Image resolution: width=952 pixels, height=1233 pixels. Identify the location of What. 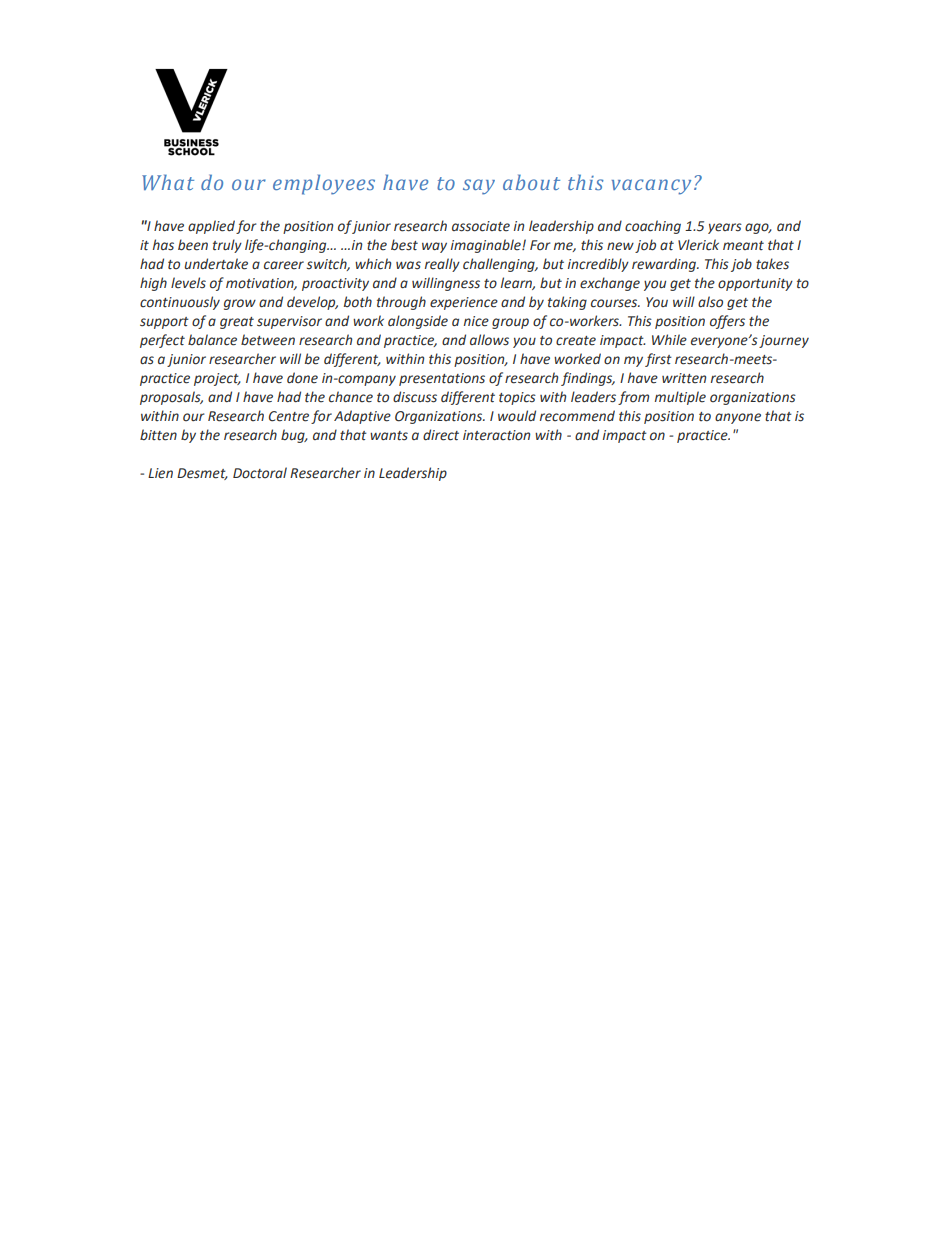
(168, 182).
